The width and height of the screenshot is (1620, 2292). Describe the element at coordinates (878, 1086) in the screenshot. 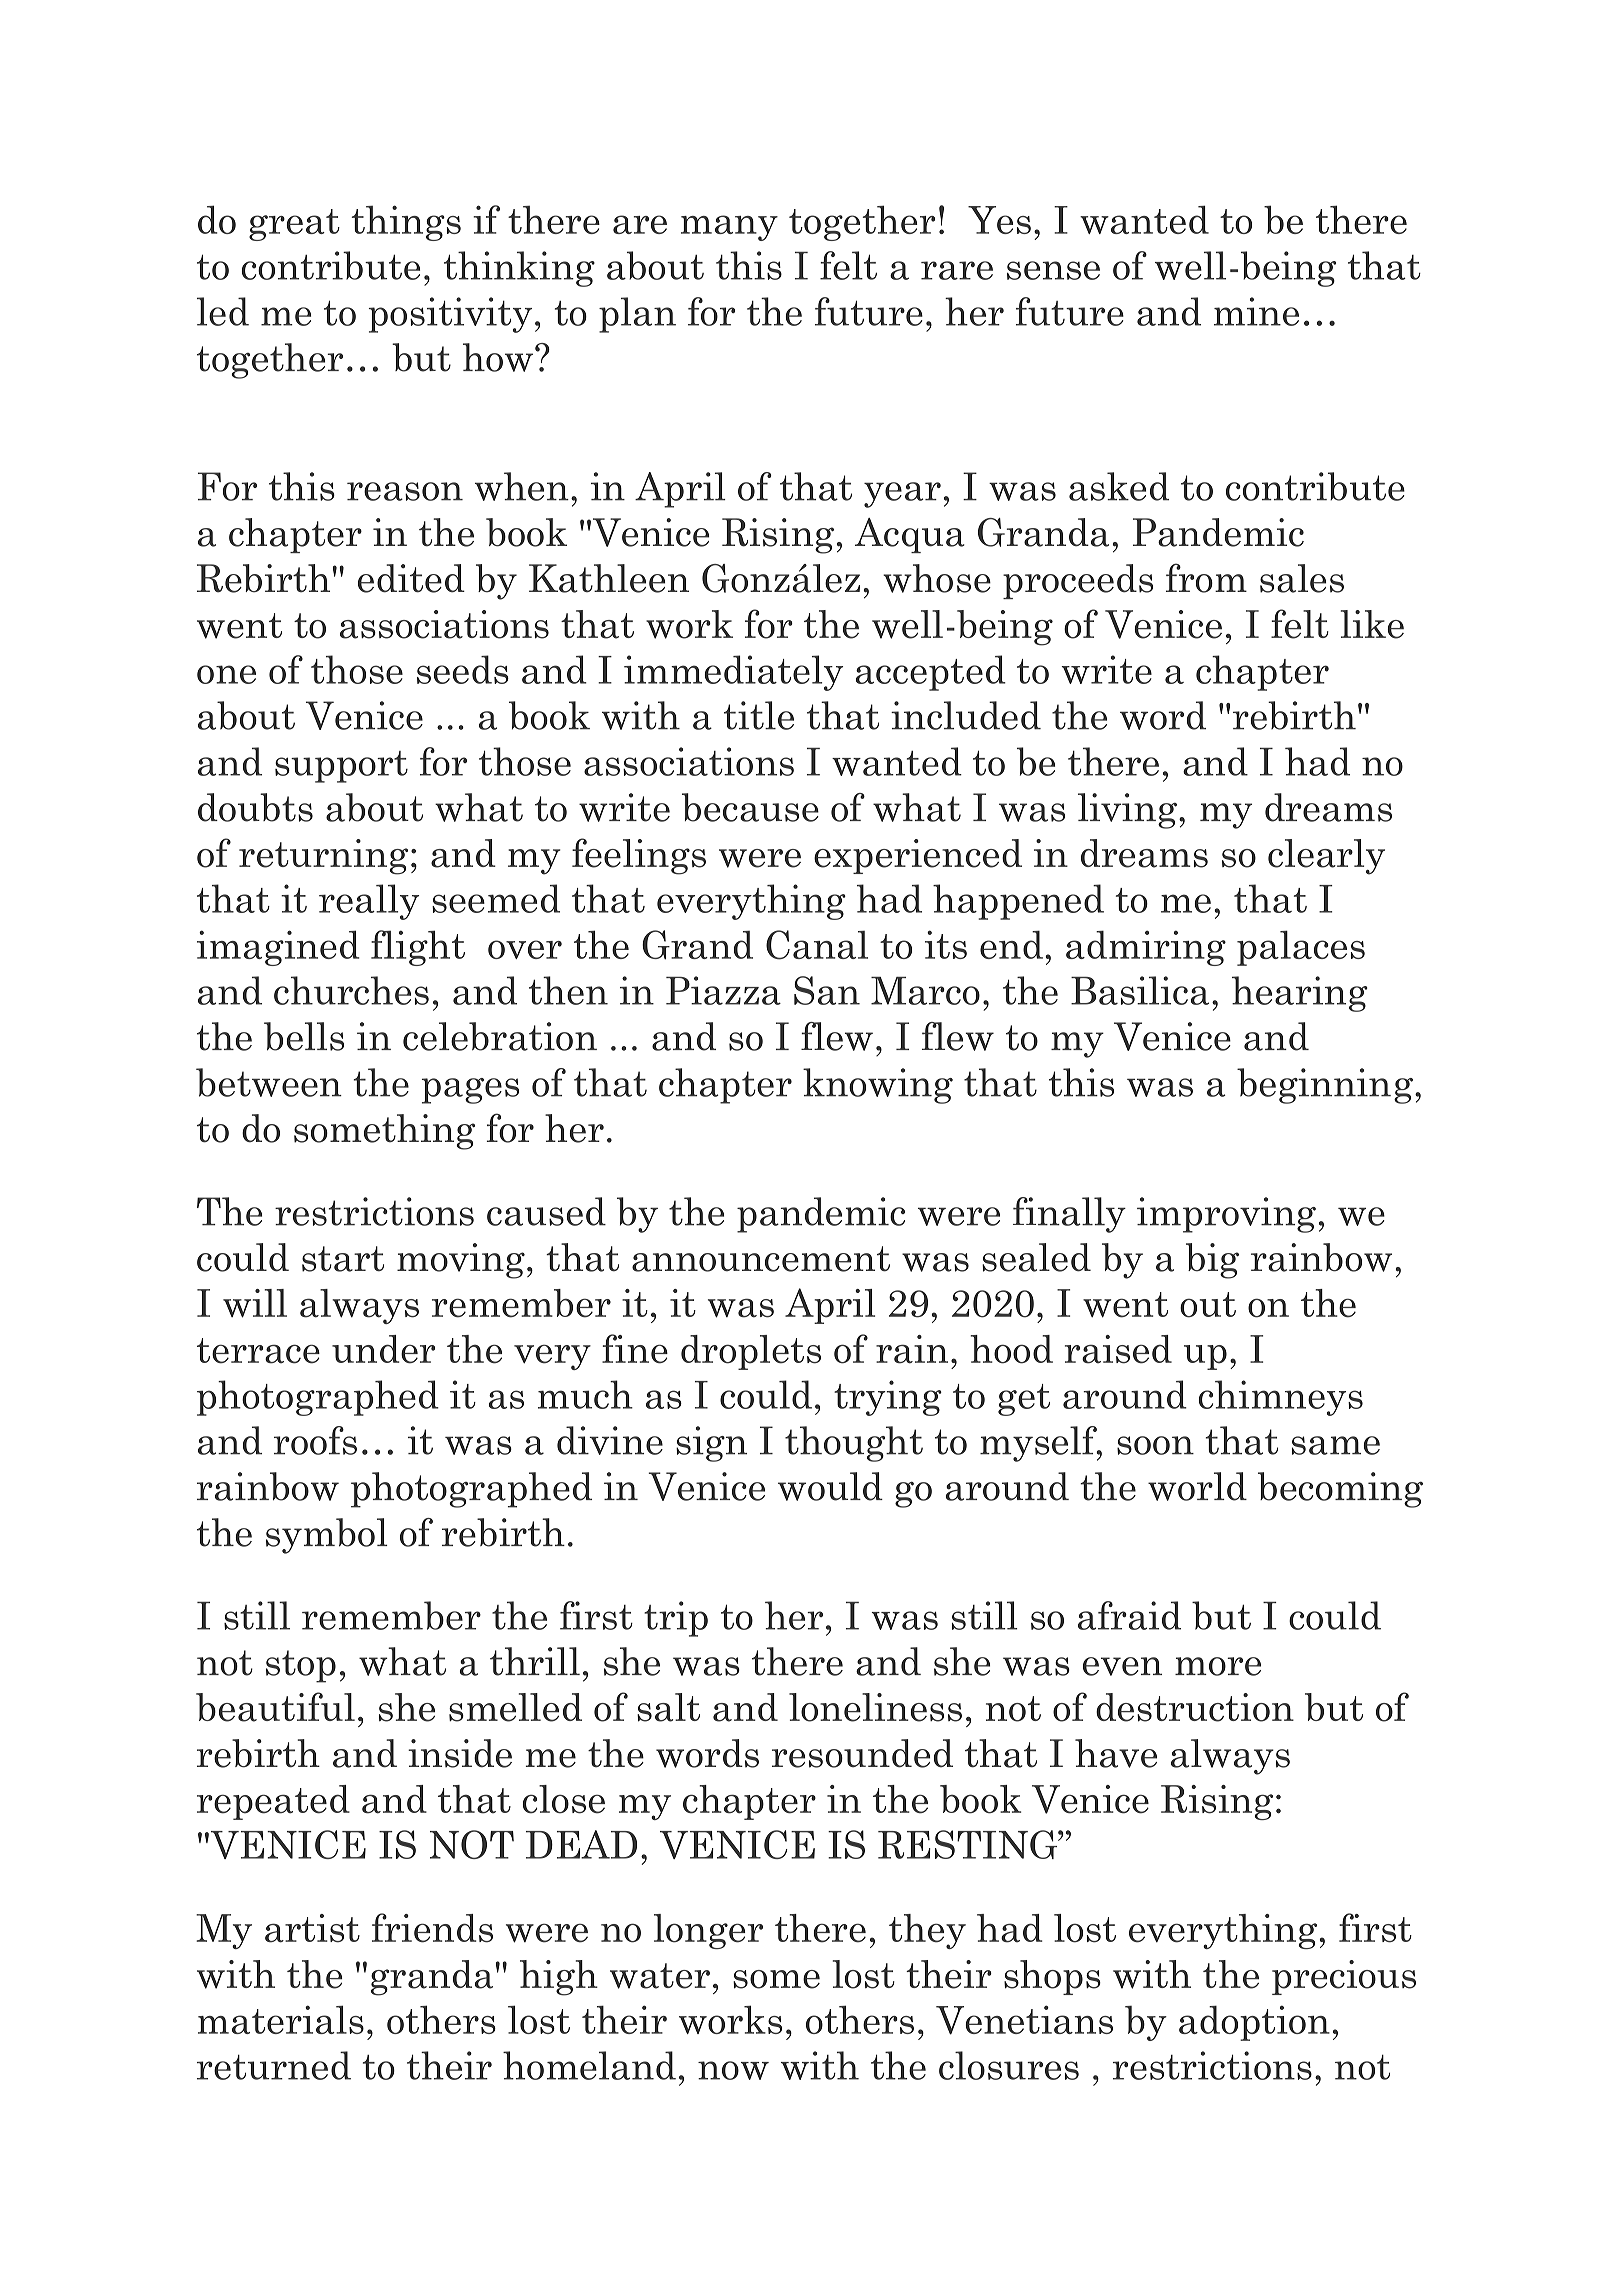

I see `knowing` at that location.
